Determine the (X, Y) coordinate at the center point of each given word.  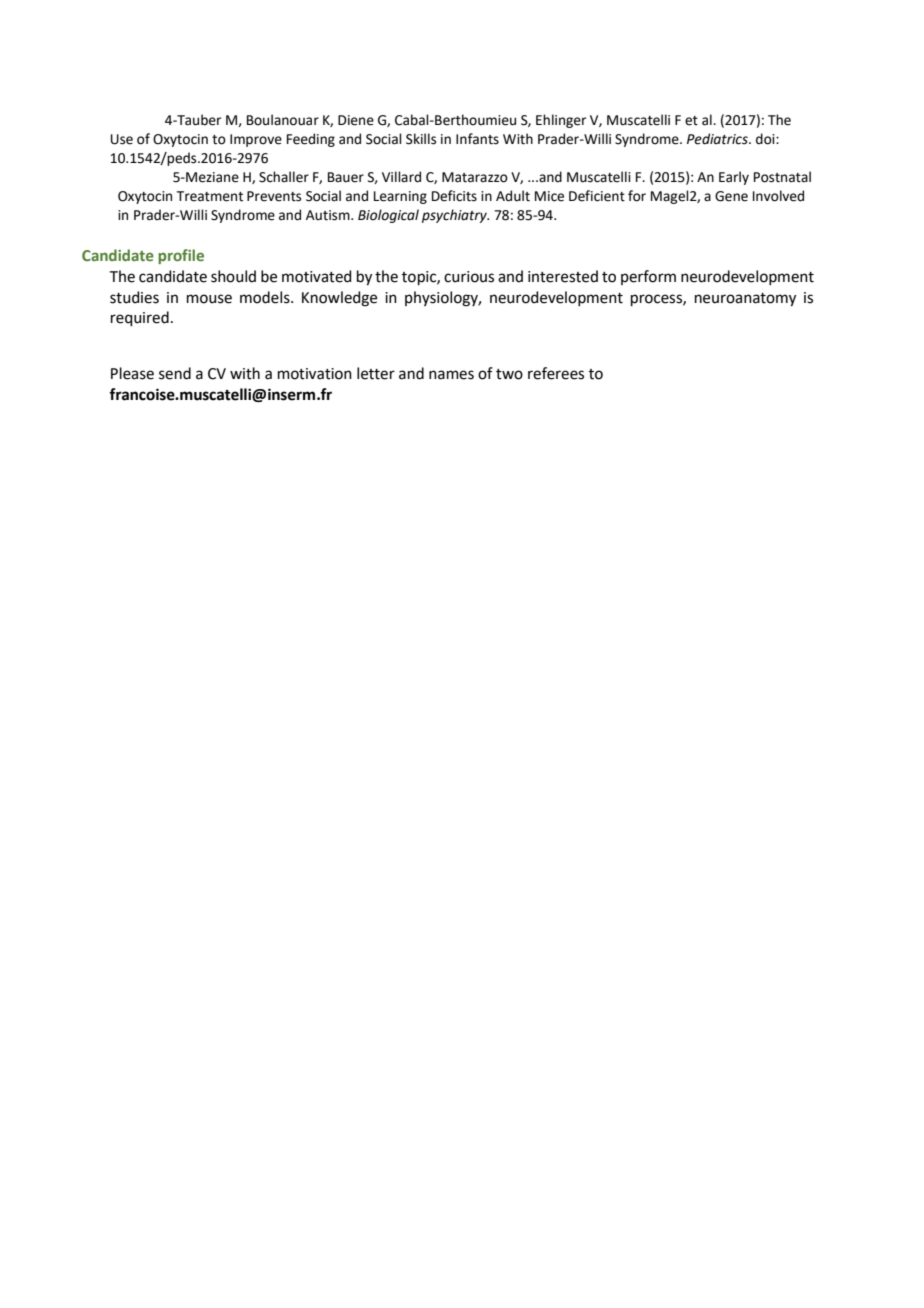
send (175, 373)
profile (181, 256)
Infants (477, 139)
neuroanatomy (745, 300)
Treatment (210, 196)
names (451, 375)
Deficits (454, 196)
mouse (209, 299)
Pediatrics (718, 139)
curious (469, 277)
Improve (256, 140)
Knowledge (339, 299)
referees (556, 373)
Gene (731, 196)
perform (648, 277)
